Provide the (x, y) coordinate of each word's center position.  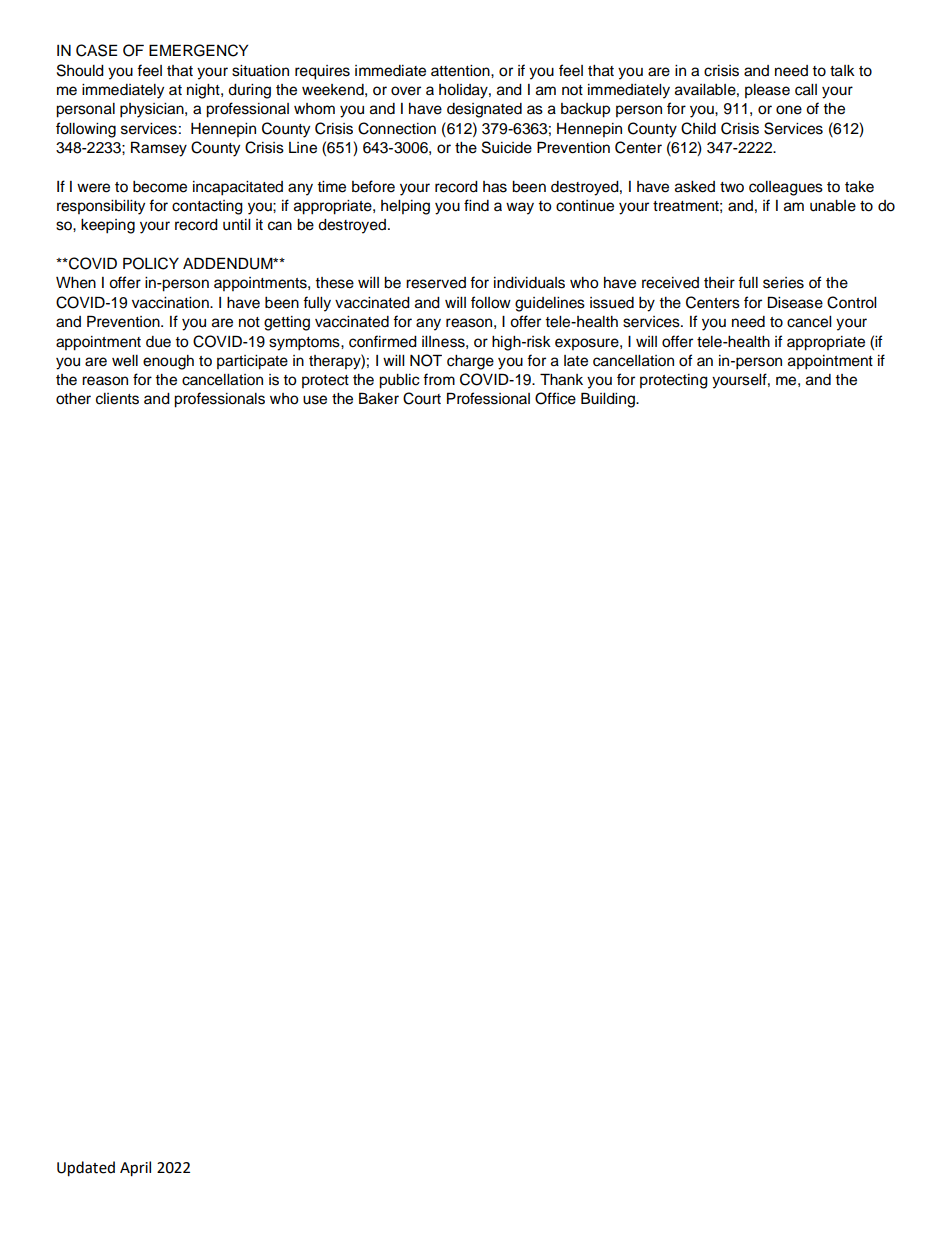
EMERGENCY (198, 50)
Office (555, 398)
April (135, 1169)
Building (609, 400)
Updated (86, 1169)
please (767, 91)
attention (461, 71)
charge (470, 362)
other (73, 399)
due (158, 342)
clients (117, 399)
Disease (795, 302)
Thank (561, 379)
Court (422, 398)
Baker (379, 398)
